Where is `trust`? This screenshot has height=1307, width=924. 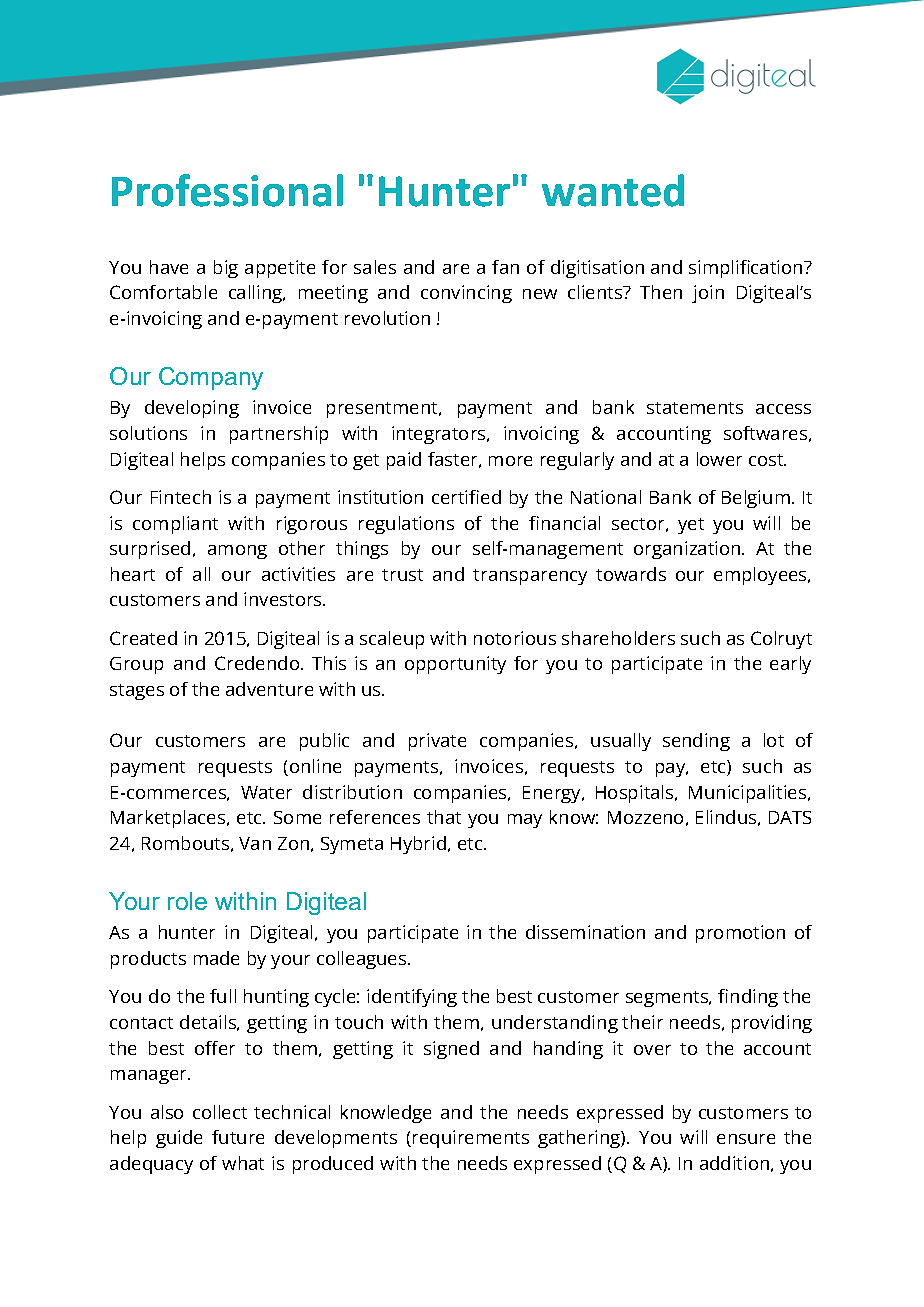
trust is located at coordinates (402, 575).
